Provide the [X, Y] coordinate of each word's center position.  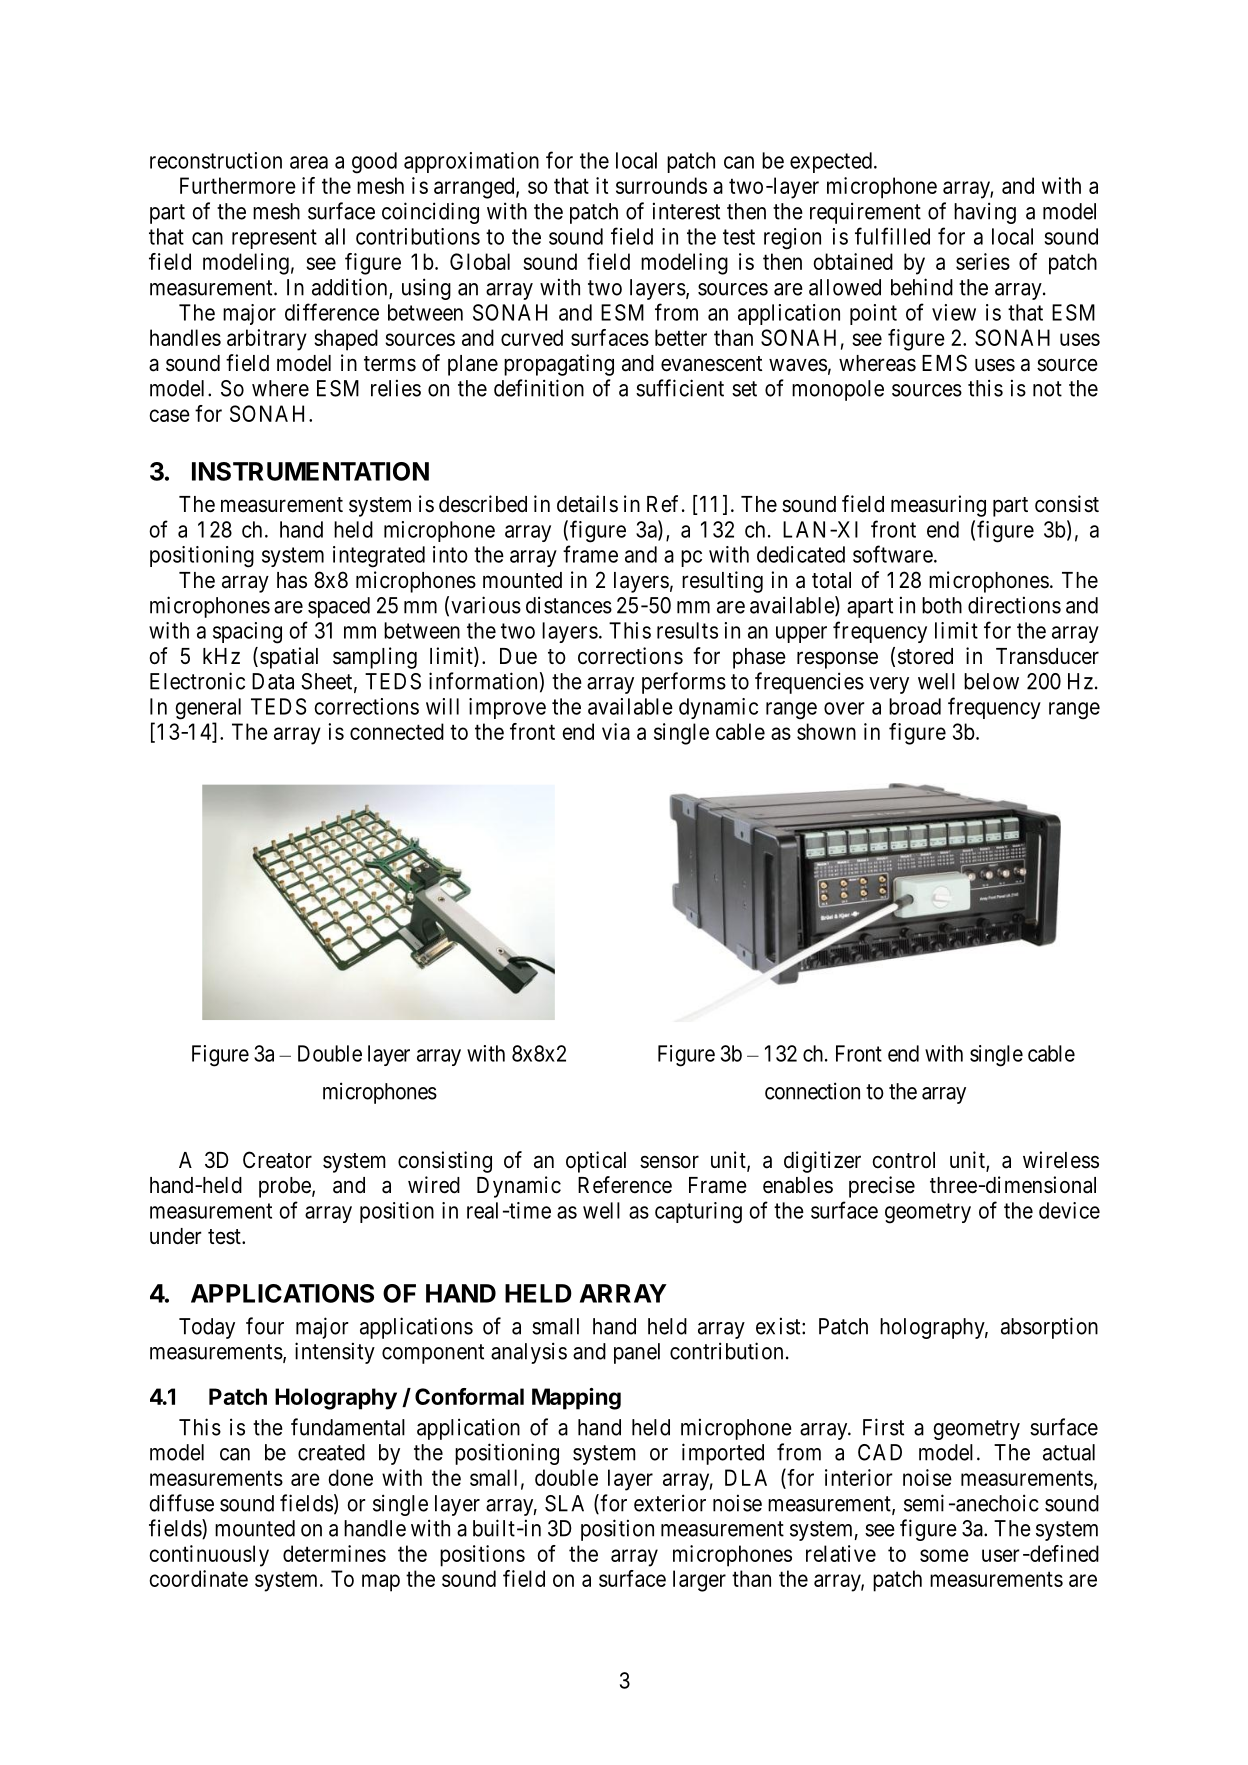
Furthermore [238, 185]
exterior [670, 1503]
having [985, 213]
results [687, 630]
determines [334, 1553]
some [944, 1555]
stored [925, 656]
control [904, 1160]
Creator [277, 1160]
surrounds [661, 185]
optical [596, 1162]
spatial [289, 658]
